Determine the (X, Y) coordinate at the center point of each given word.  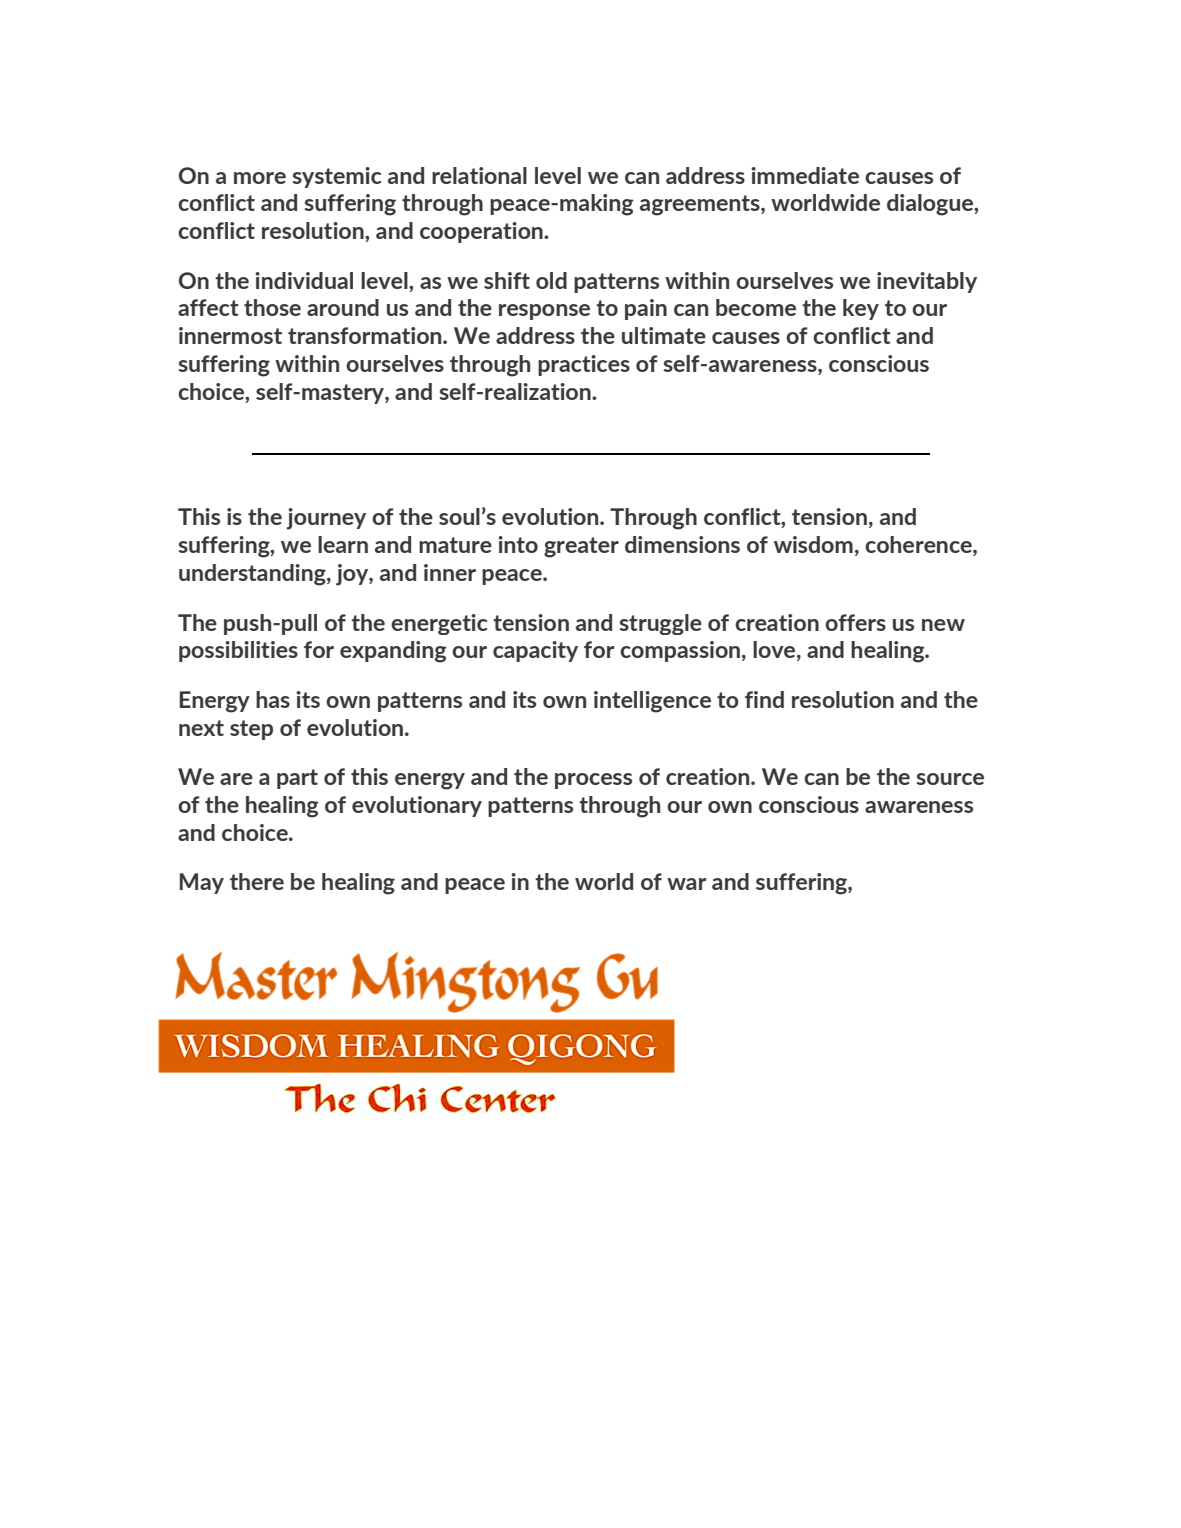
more (260, 178)
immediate (805, 175)
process (593, 781)
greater (581, 547)
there (257, 881)
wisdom (813, 544)
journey (326, 519)
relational (479, 175)
